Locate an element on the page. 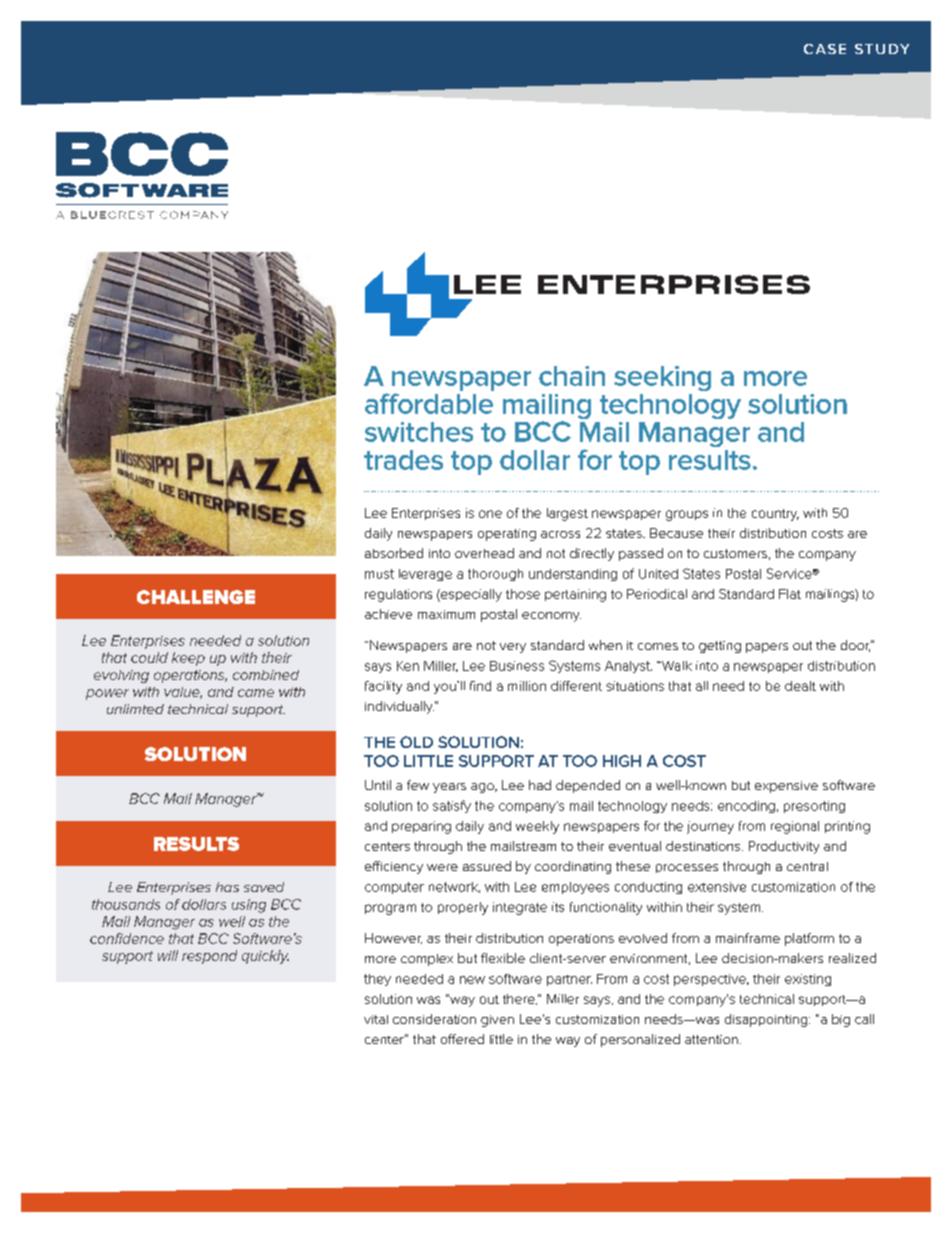 The height and width of the image is (1233, 952). unlimted is located at coordinates (135, 709).
